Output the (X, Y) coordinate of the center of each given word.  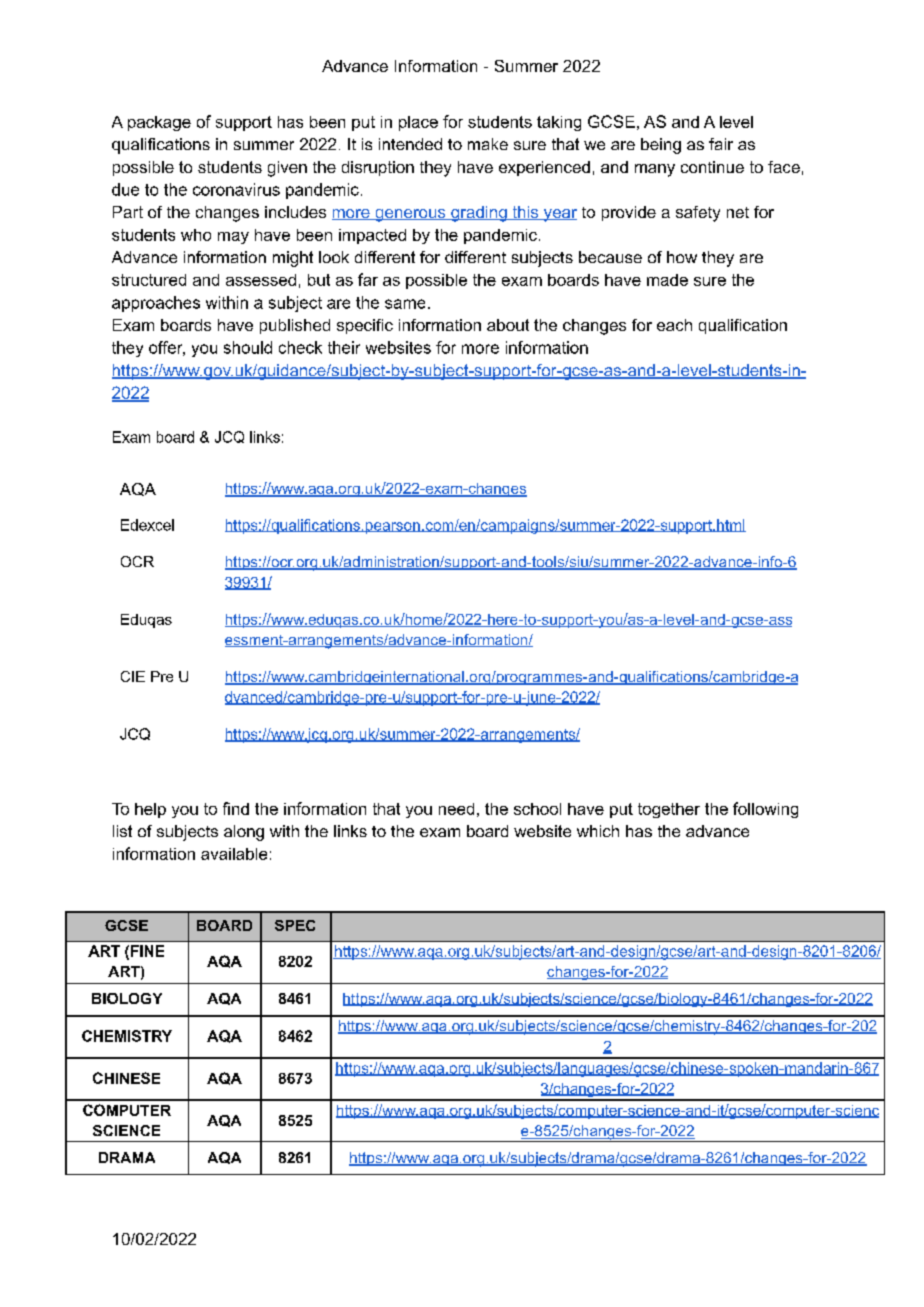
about (508, 325)
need (456, 809)
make (488, 144)
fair (721, 144)
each (674, 325)
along (244, 833)
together (669, 810)
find (236, 808)
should (248, 347)
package (159, 123)
